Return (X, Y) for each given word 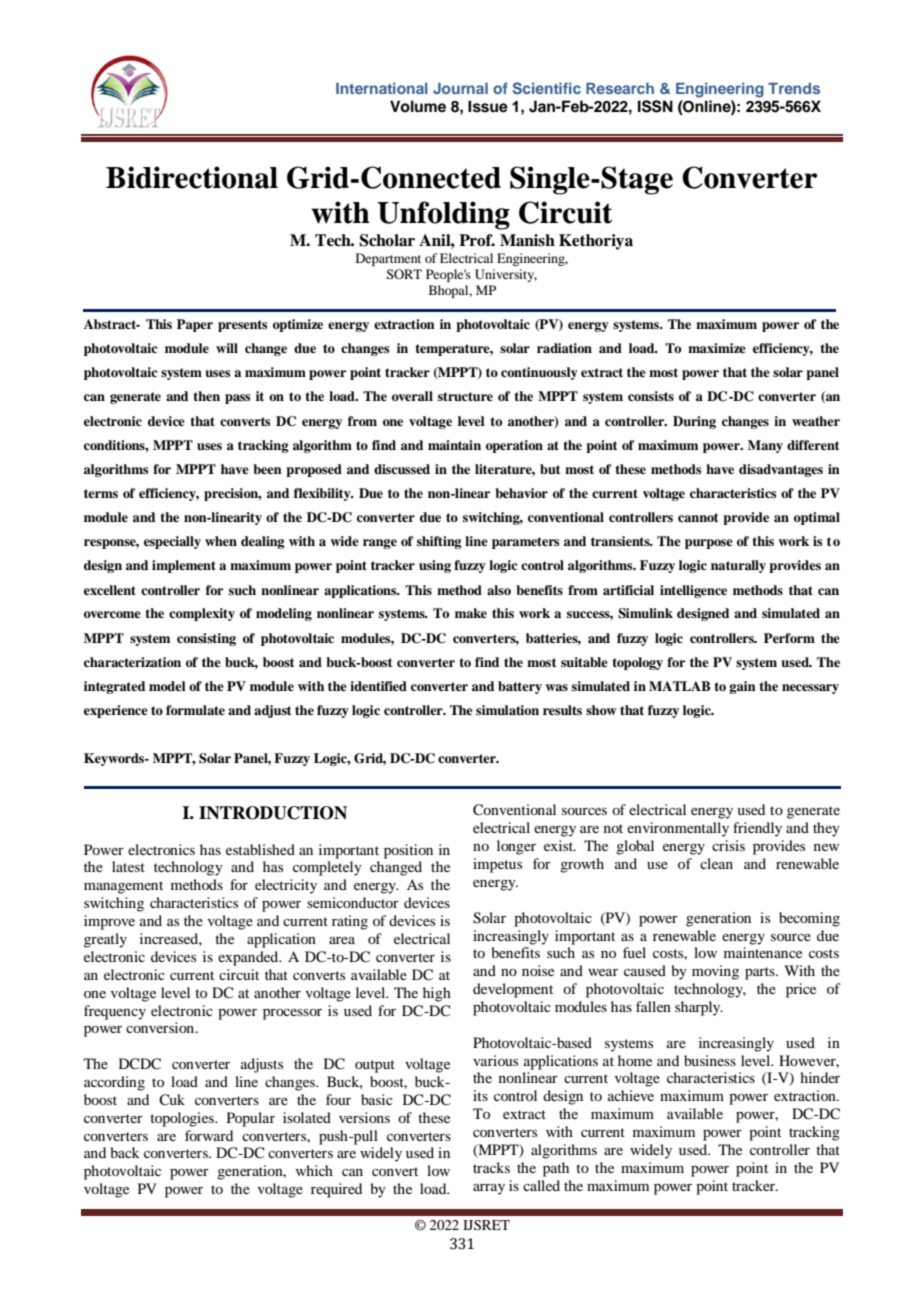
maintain (454, 445)
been (267, 469)
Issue (488, 106)
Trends (794, 88)
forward (209, 1135)
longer (516, 847)
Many (765, 446)
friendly (757, 829)
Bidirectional (192, 177)
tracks (491, 1167)
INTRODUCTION (273, 813)
